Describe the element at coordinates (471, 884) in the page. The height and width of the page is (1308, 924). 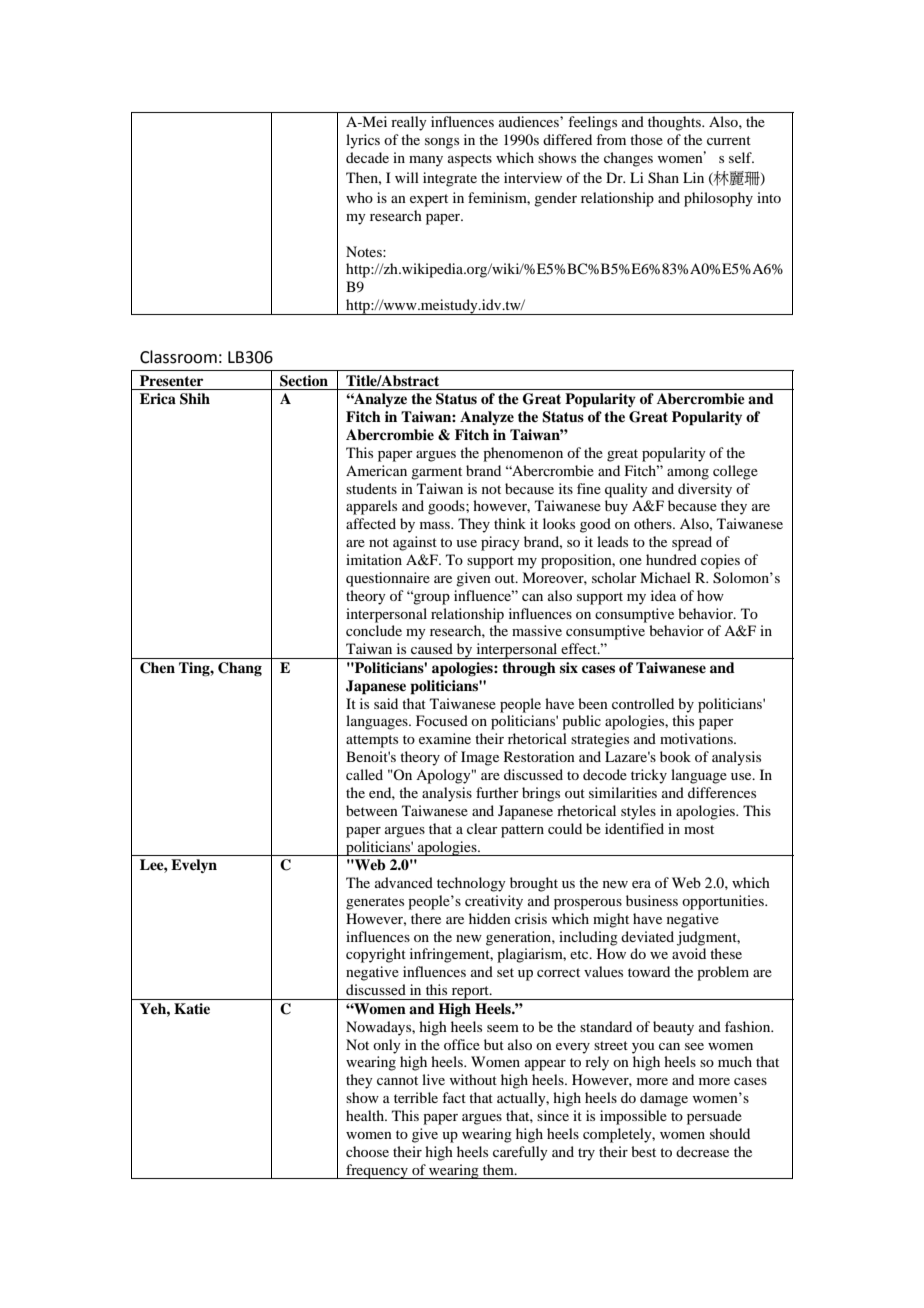
I see `technology` at that location.
